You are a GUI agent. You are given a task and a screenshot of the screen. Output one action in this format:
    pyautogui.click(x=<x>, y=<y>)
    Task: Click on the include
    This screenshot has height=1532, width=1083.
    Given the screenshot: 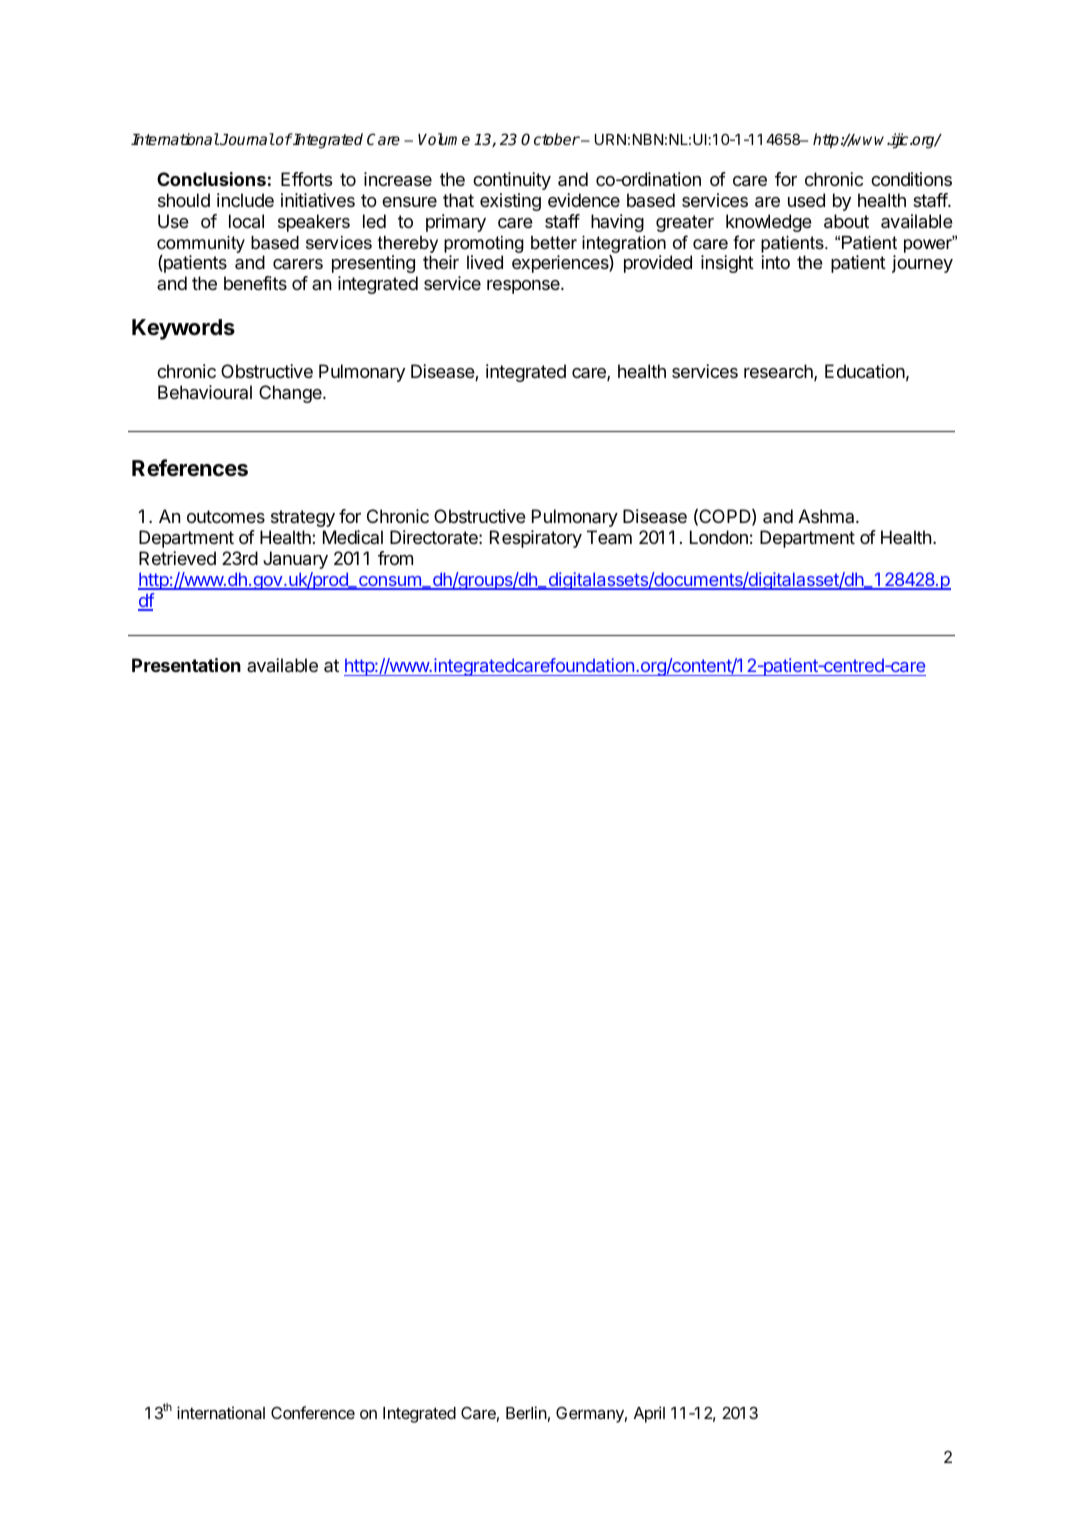 What is the action you would take?
    pyautogui.click(x=245, y=200)
